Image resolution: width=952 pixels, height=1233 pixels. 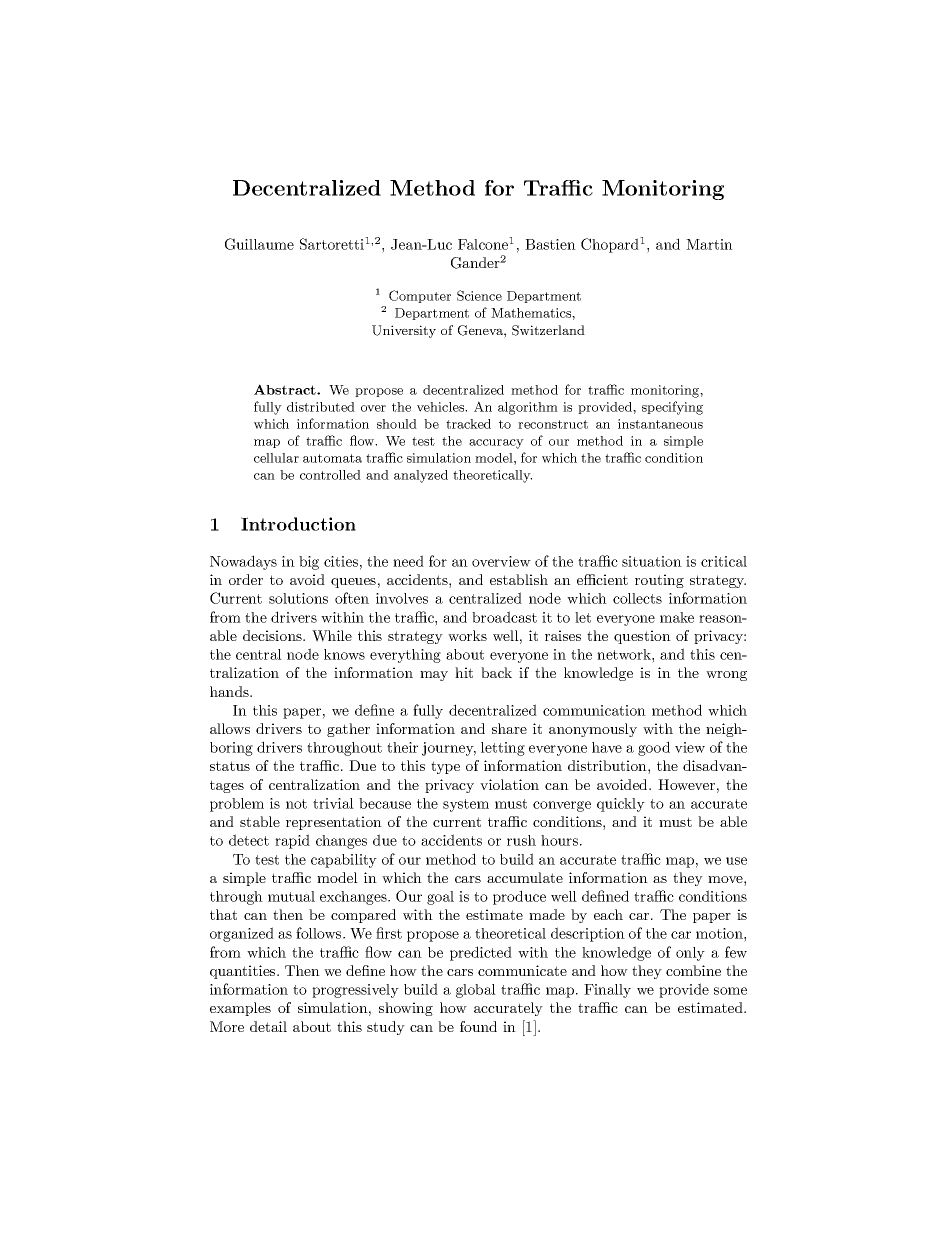 I want to click on situation, so click(x=652, y=561).
